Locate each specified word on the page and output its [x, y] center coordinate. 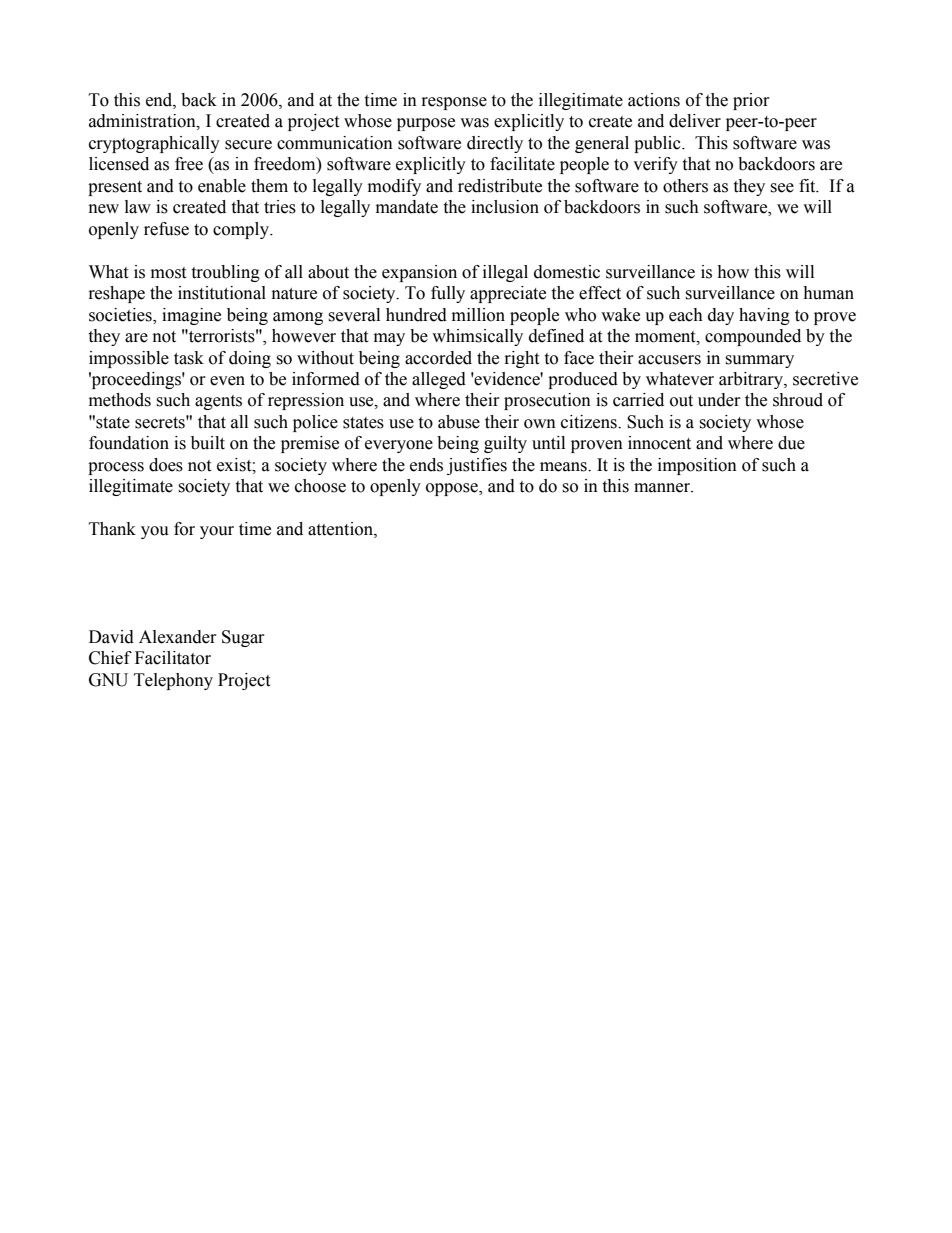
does [166, 465]
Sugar [243, 638]
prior [751, 101]
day [721, 316]
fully [448, 294]
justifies [477, 466]
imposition [697, 466]
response [454, 103]
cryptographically [154, 144]
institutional [222, 293]
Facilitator [173, 658]
